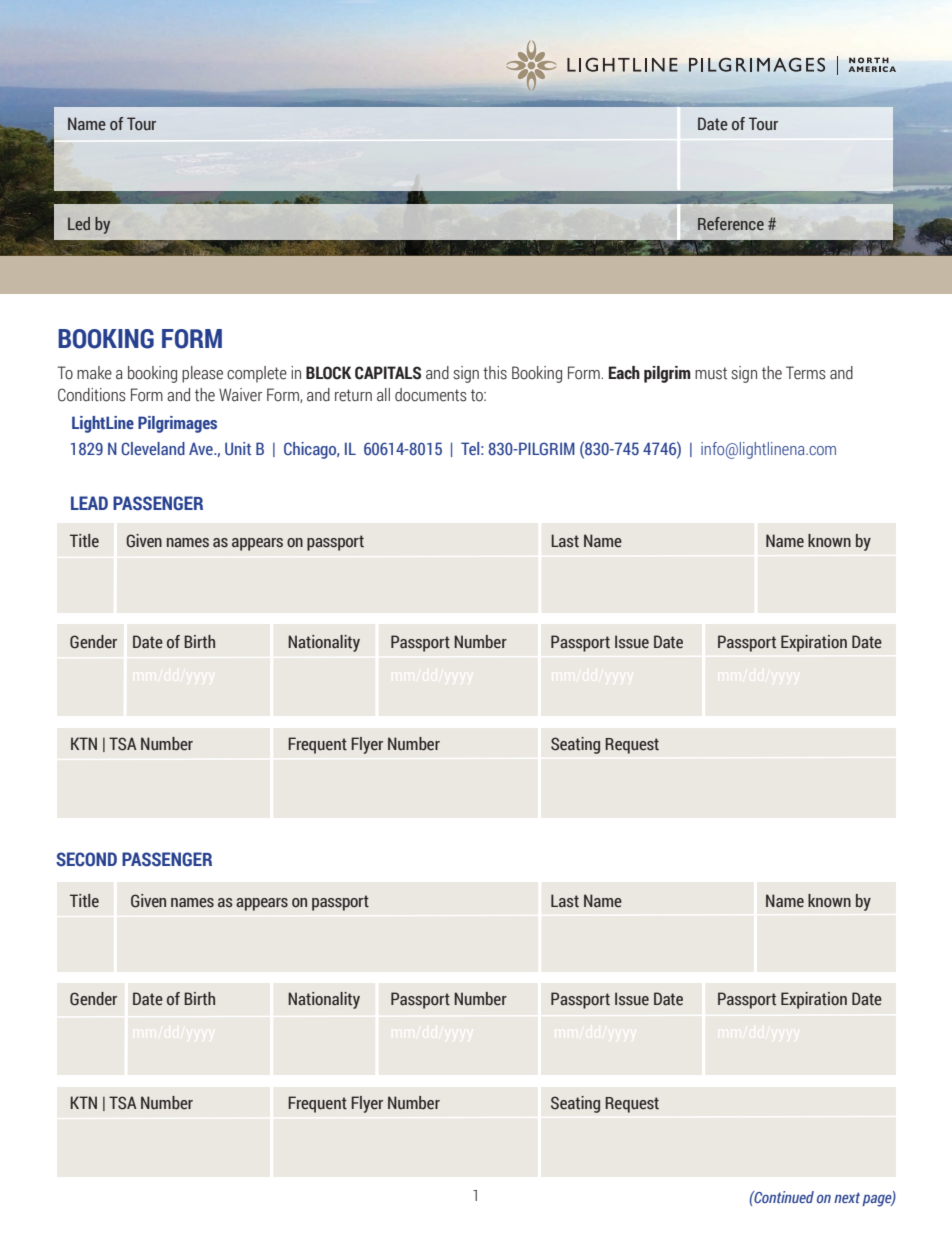 The image size is (952, 1233). I want to click on Terms, so click(806, 373).
